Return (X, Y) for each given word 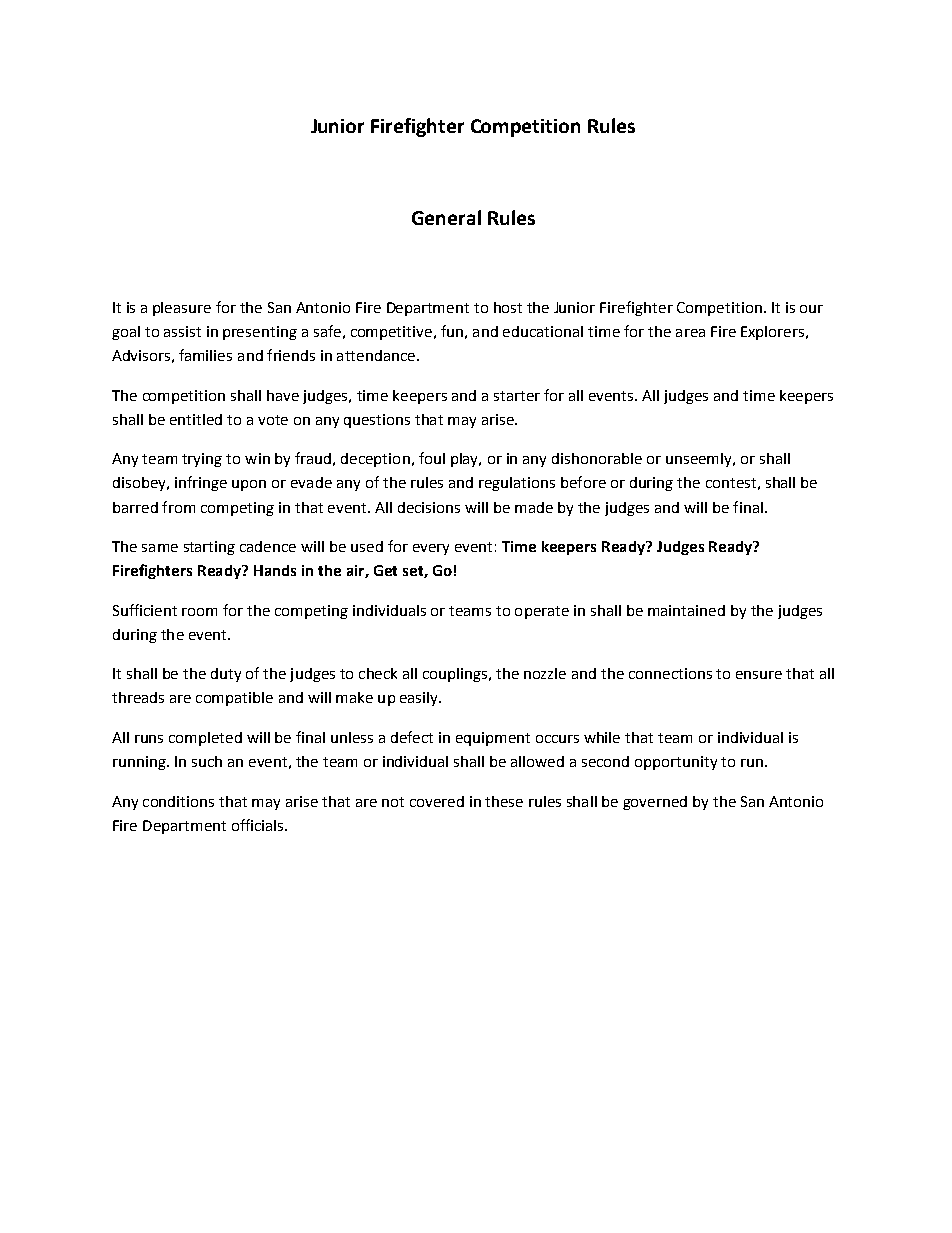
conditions (178, 801)
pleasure (182, 309)
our (811, 309)
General (446, 217)
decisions (429, 507)
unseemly (700, 460)
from (178, 507)
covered (437, 801)
